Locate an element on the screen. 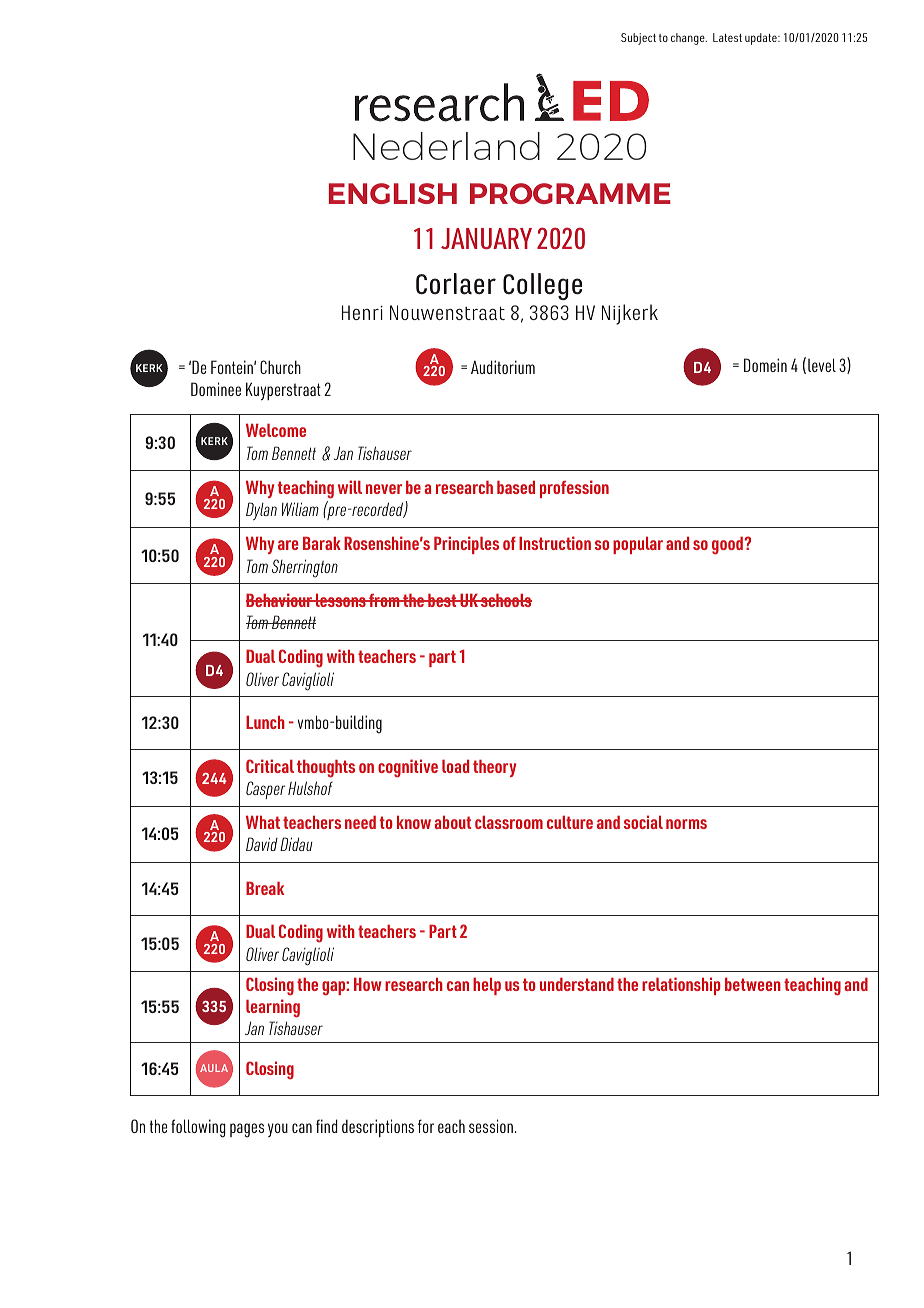 The image size is (924, 1308). schools is located at coordinates (505, 600).
